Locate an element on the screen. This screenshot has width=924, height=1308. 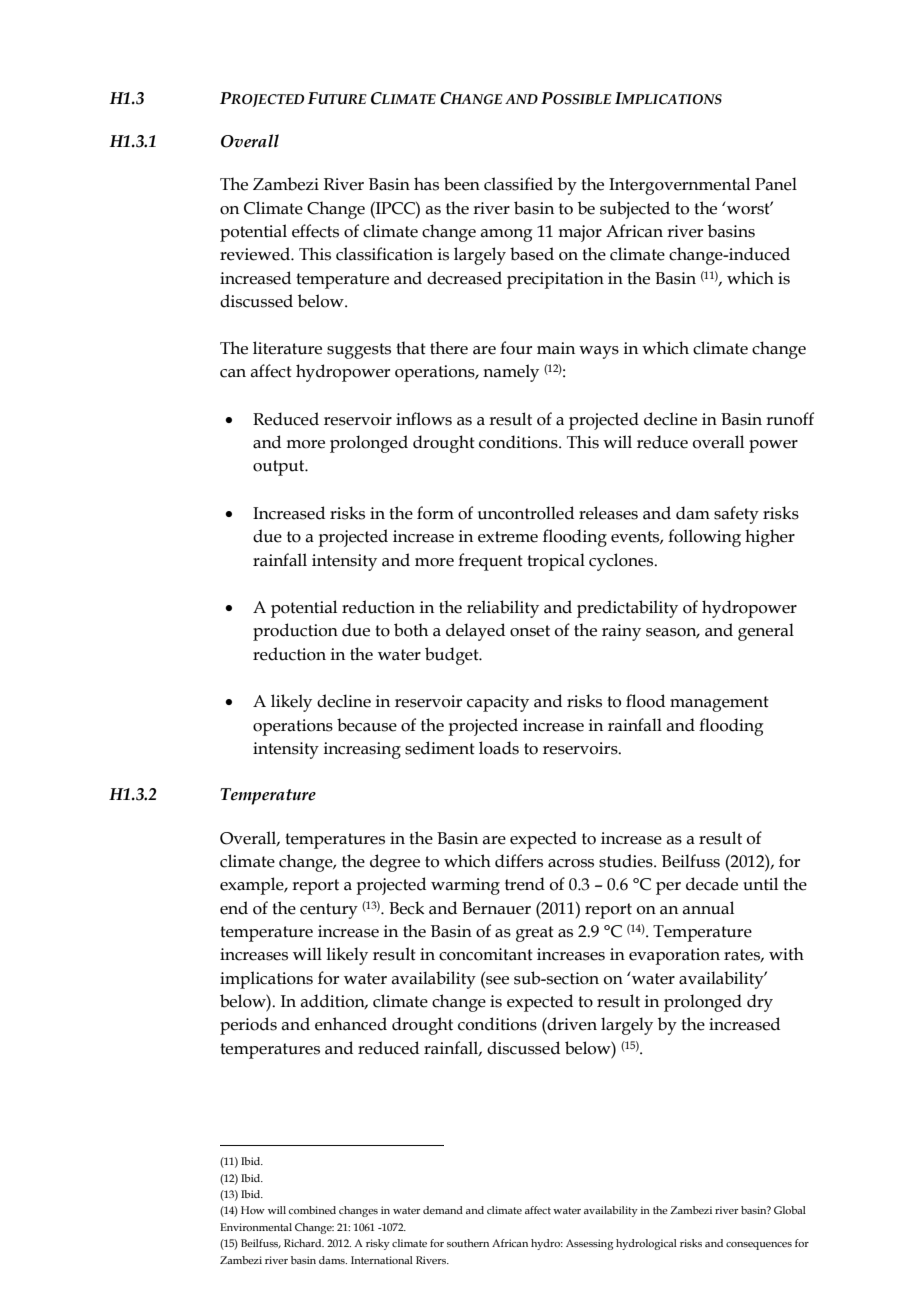
runoff is located at coordinates (790, 419).
